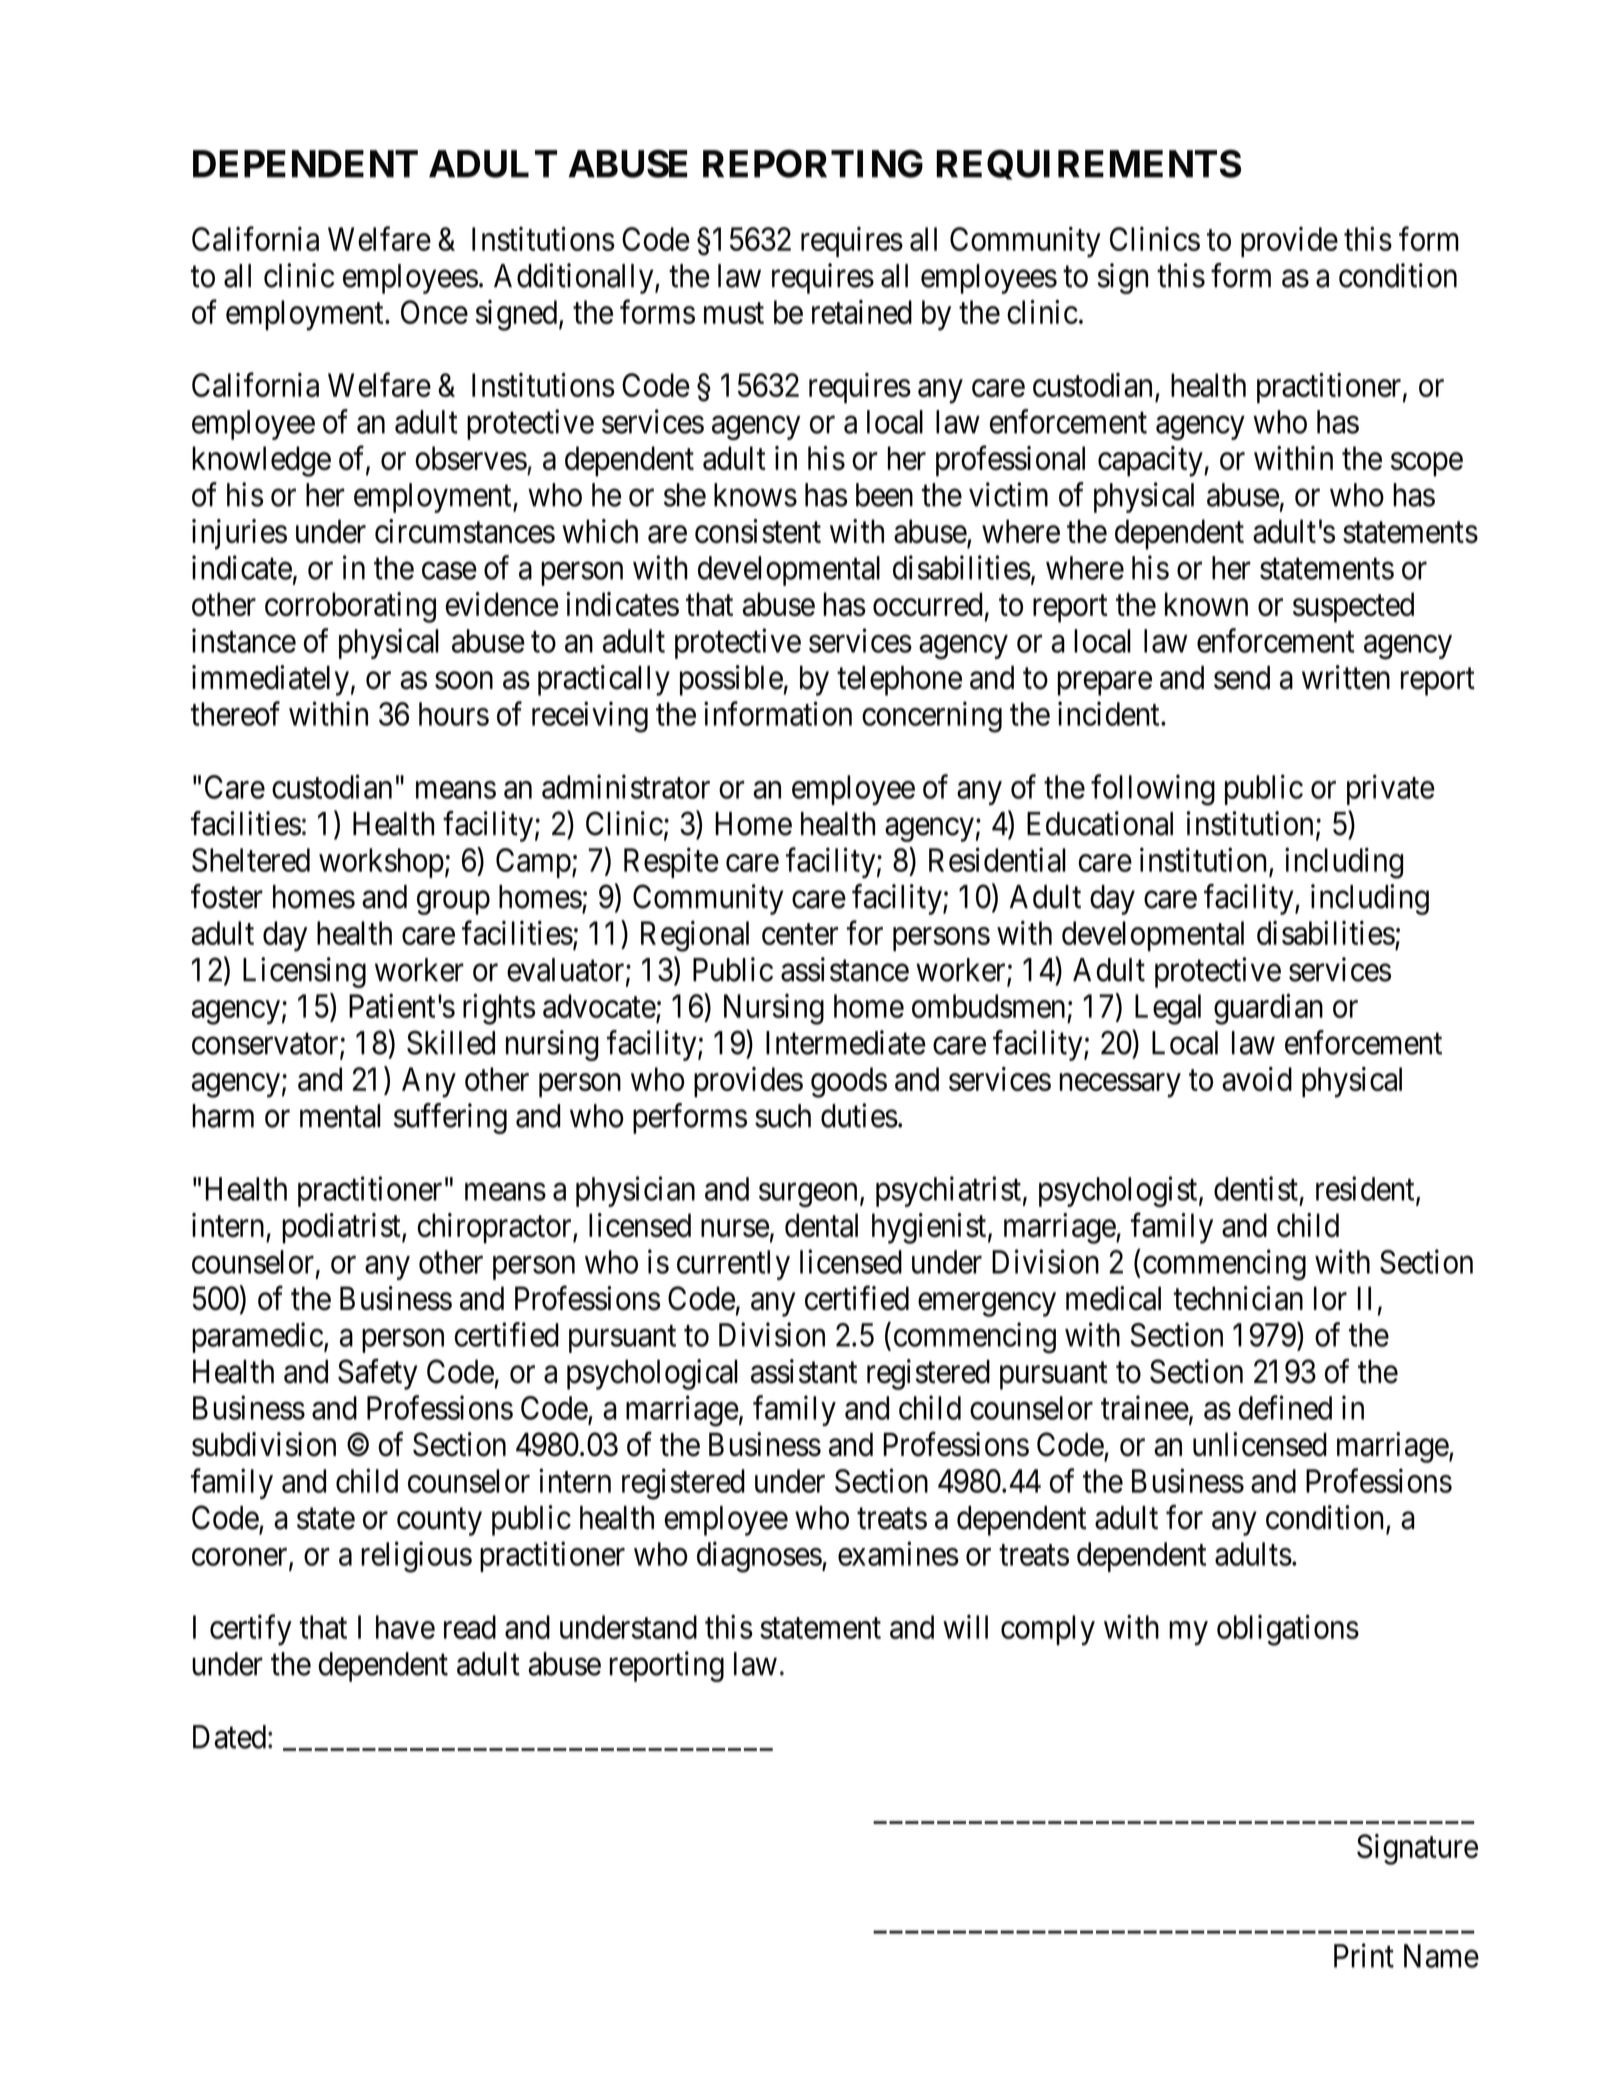  I want to click on guardian, so click(1268, 1009).
